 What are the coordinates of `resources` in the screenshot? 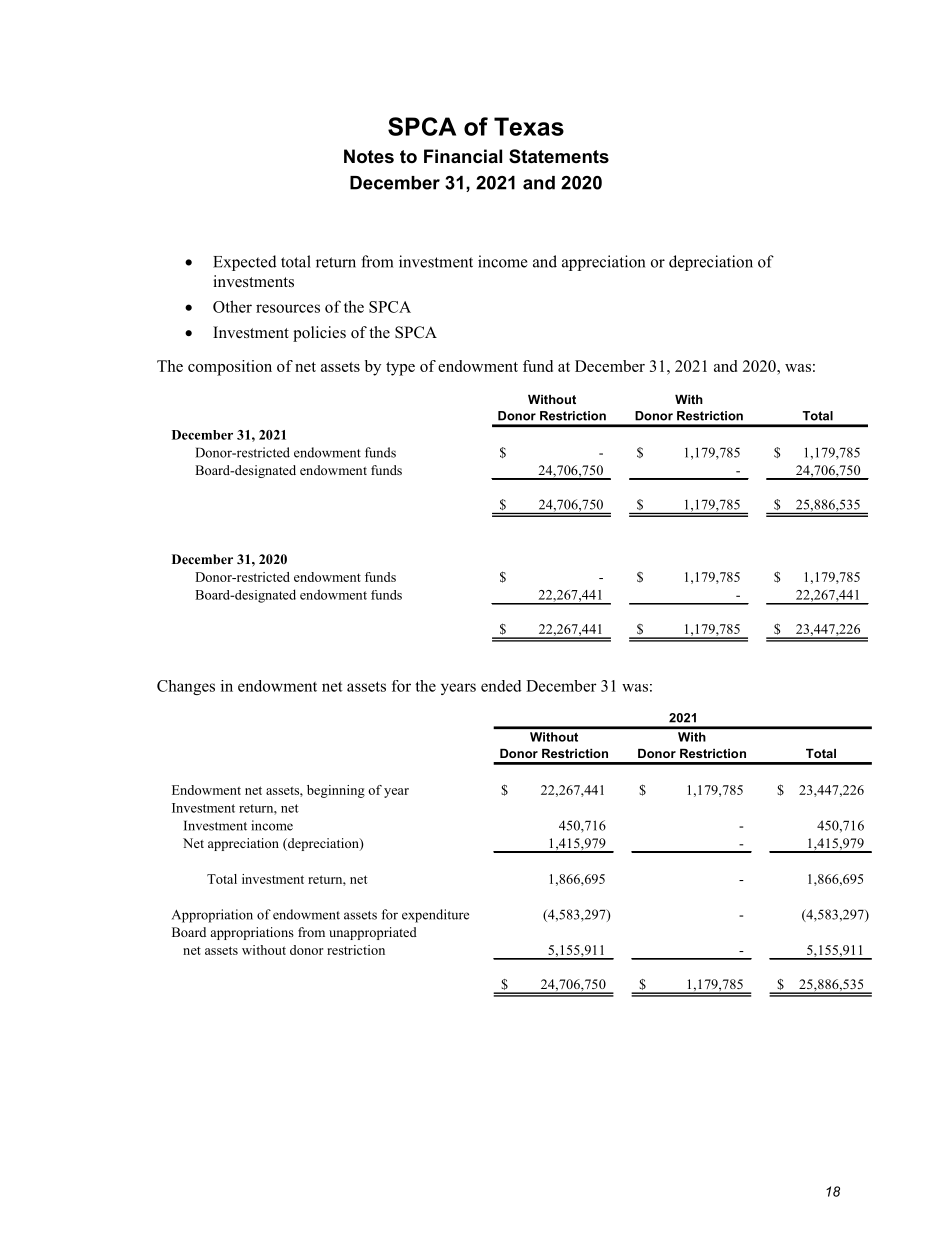 It's located at (288, 308).
